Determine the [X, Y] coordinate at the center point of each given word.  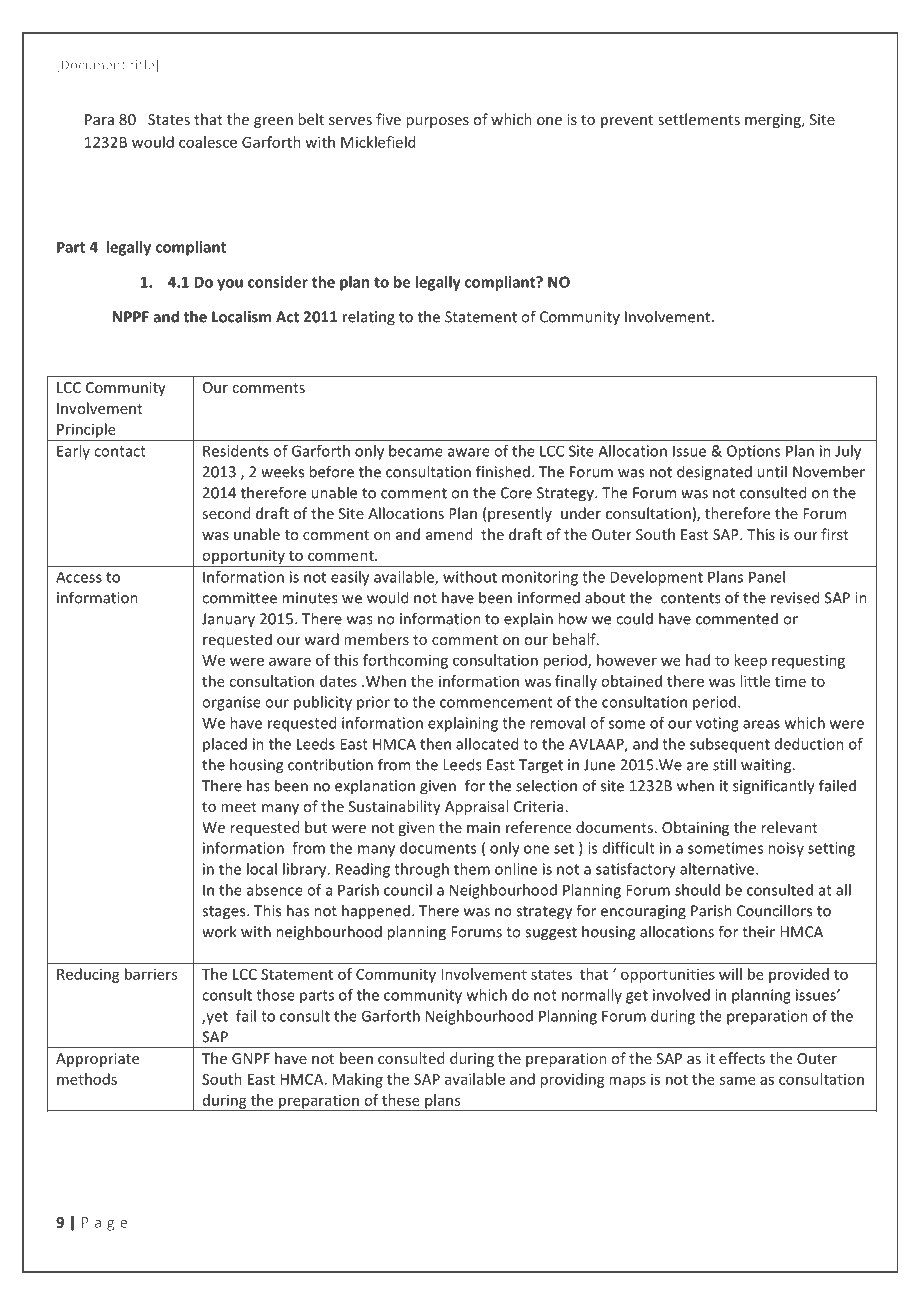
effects [742, 1058]
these [401, 1100]
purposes [437, 122]
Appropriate [97, 1060]
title [143, 65]
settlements [699, 119]
